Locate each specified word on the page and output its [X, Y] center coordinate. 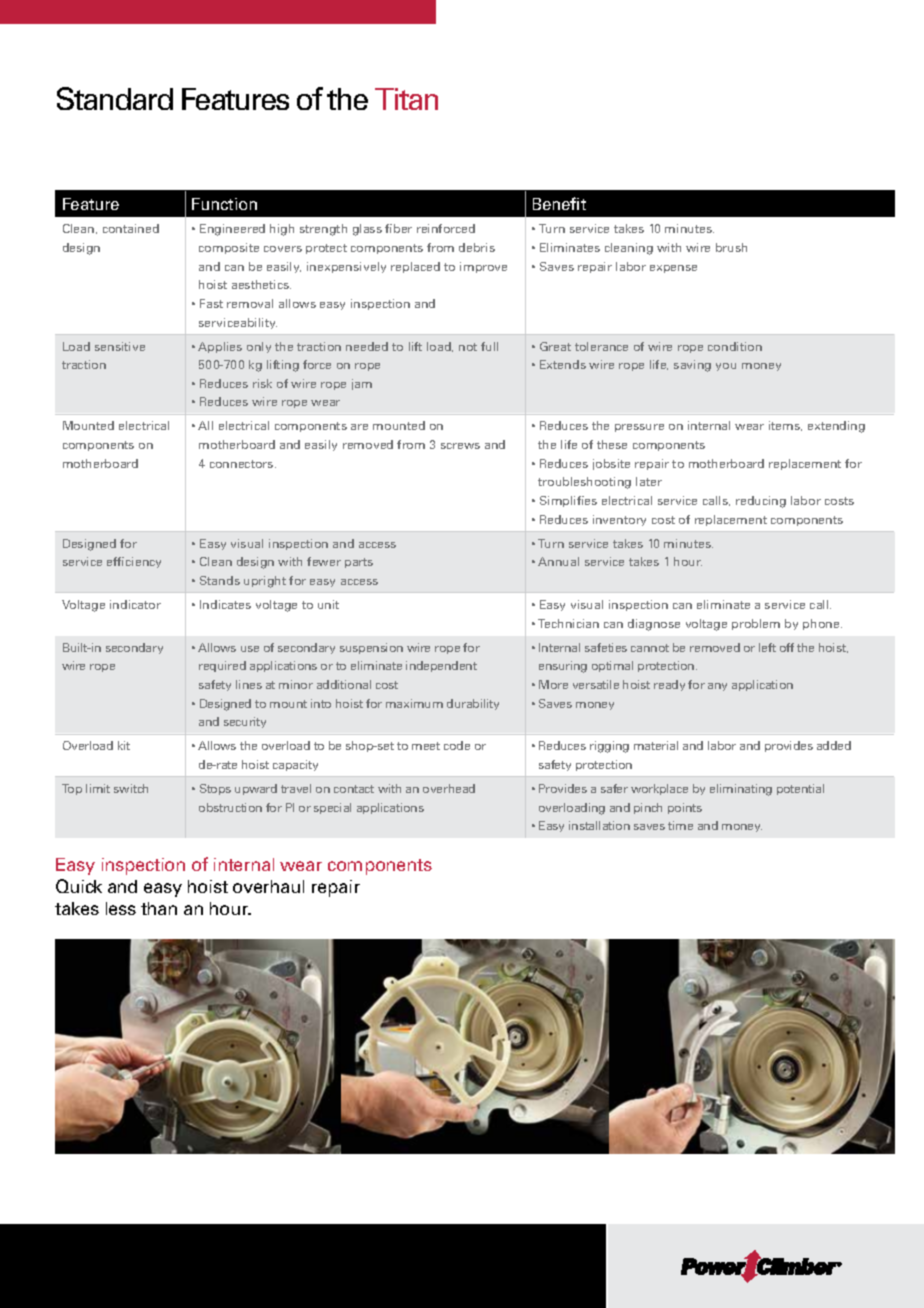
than [159, 908]
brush [731, 247]
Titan [406, 99]
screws [460, 446]
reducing [761, 502]
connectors [243, 464]
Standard [115, 98]
